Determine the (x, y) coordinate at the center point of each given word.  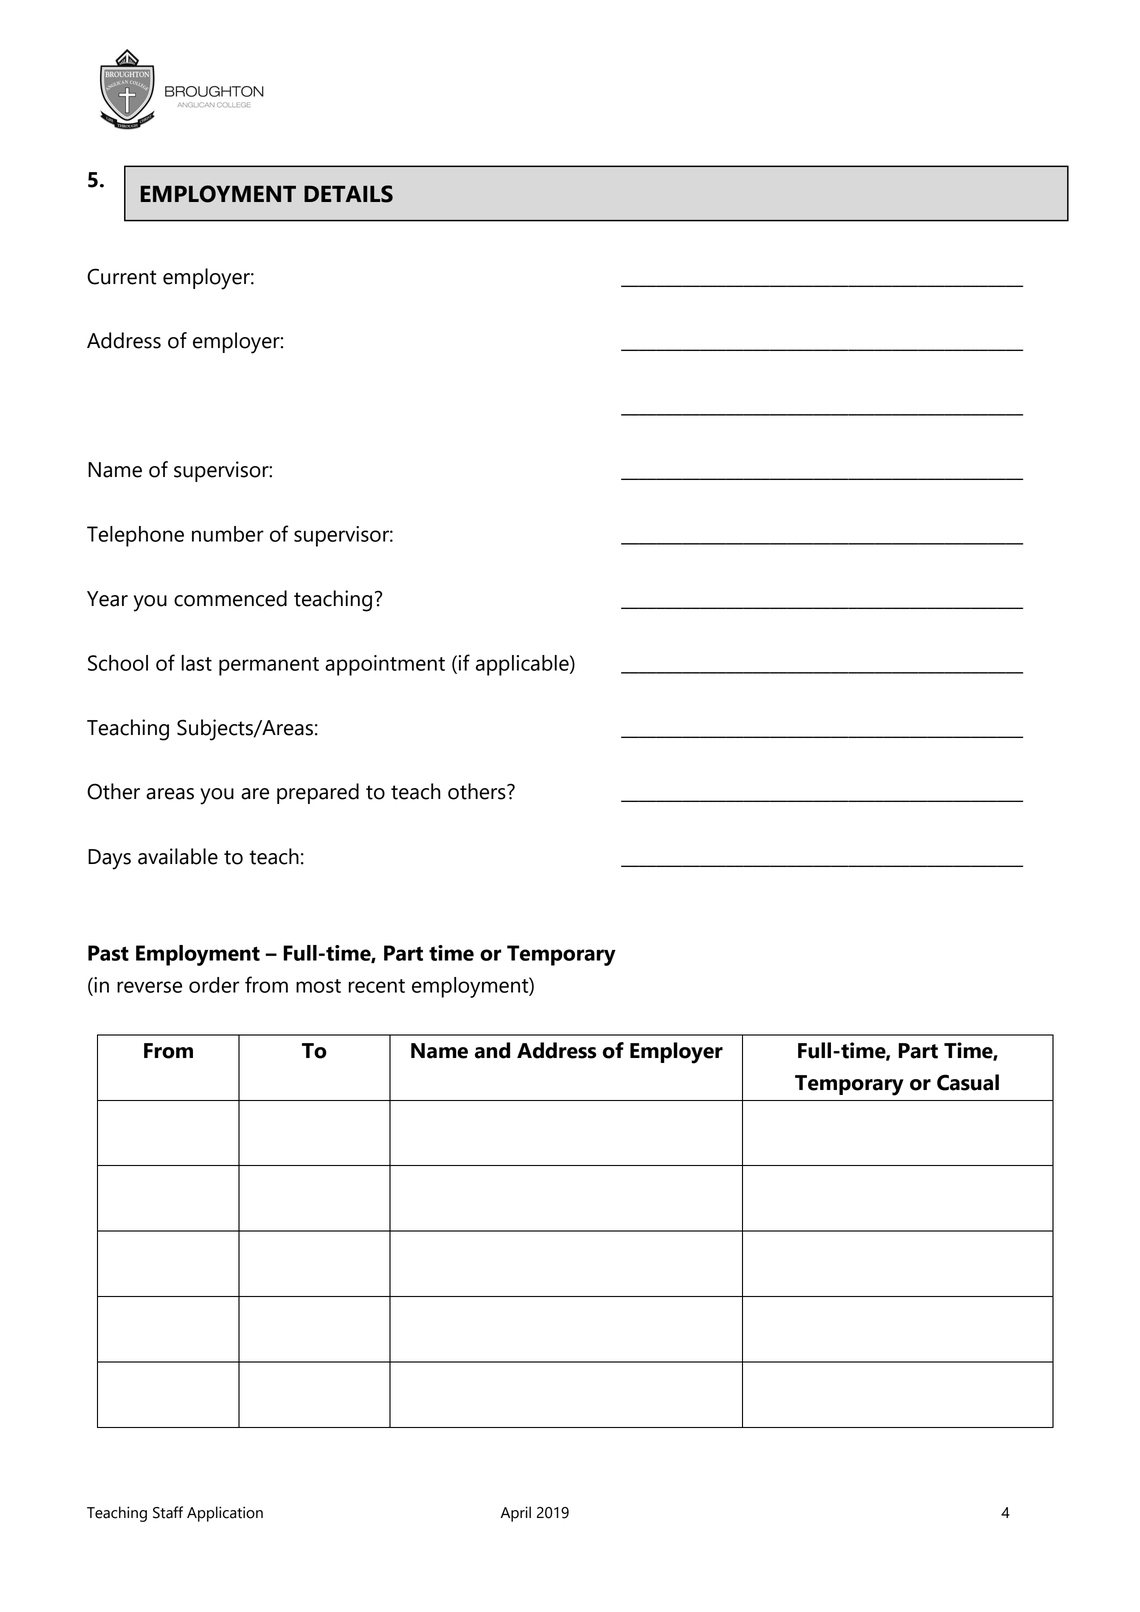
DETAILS (348, 194)
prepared (318, 793)
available (178, 856)
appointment (385, 665)
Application (225, 1514)
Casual (968, 1082)
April (516, 1514)
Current (121, 276)
